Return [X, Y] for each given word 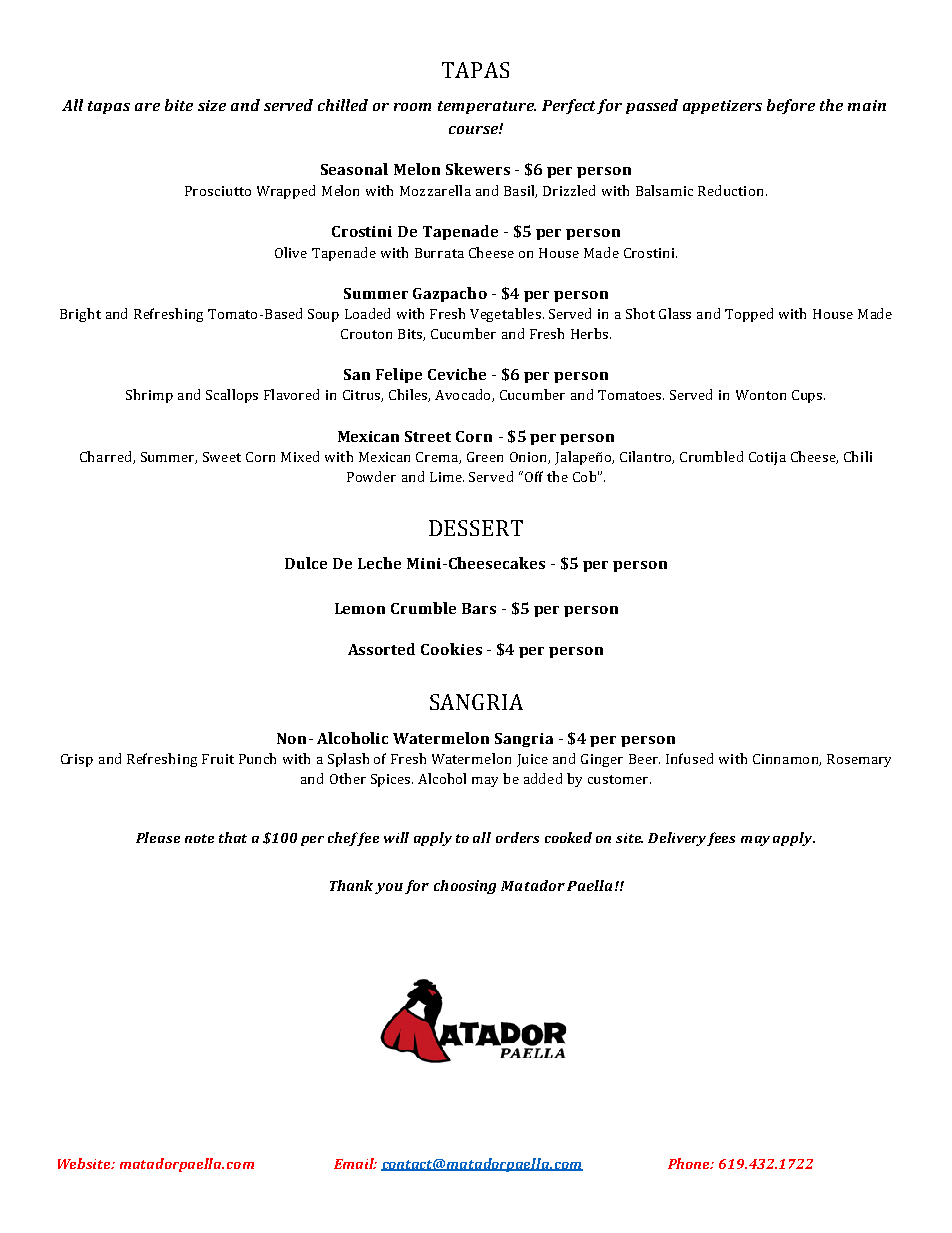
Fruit [218, 759]
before [791, 106]
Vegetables [505, 315]
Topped [749, 315]
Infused [689, 758]
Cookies [451, 649]
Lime [447, 477]
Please [158, 837]
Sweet [222, 457]
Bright [80, 315]
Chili [858, 456]
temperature [487, 107]
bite [179, 105]
